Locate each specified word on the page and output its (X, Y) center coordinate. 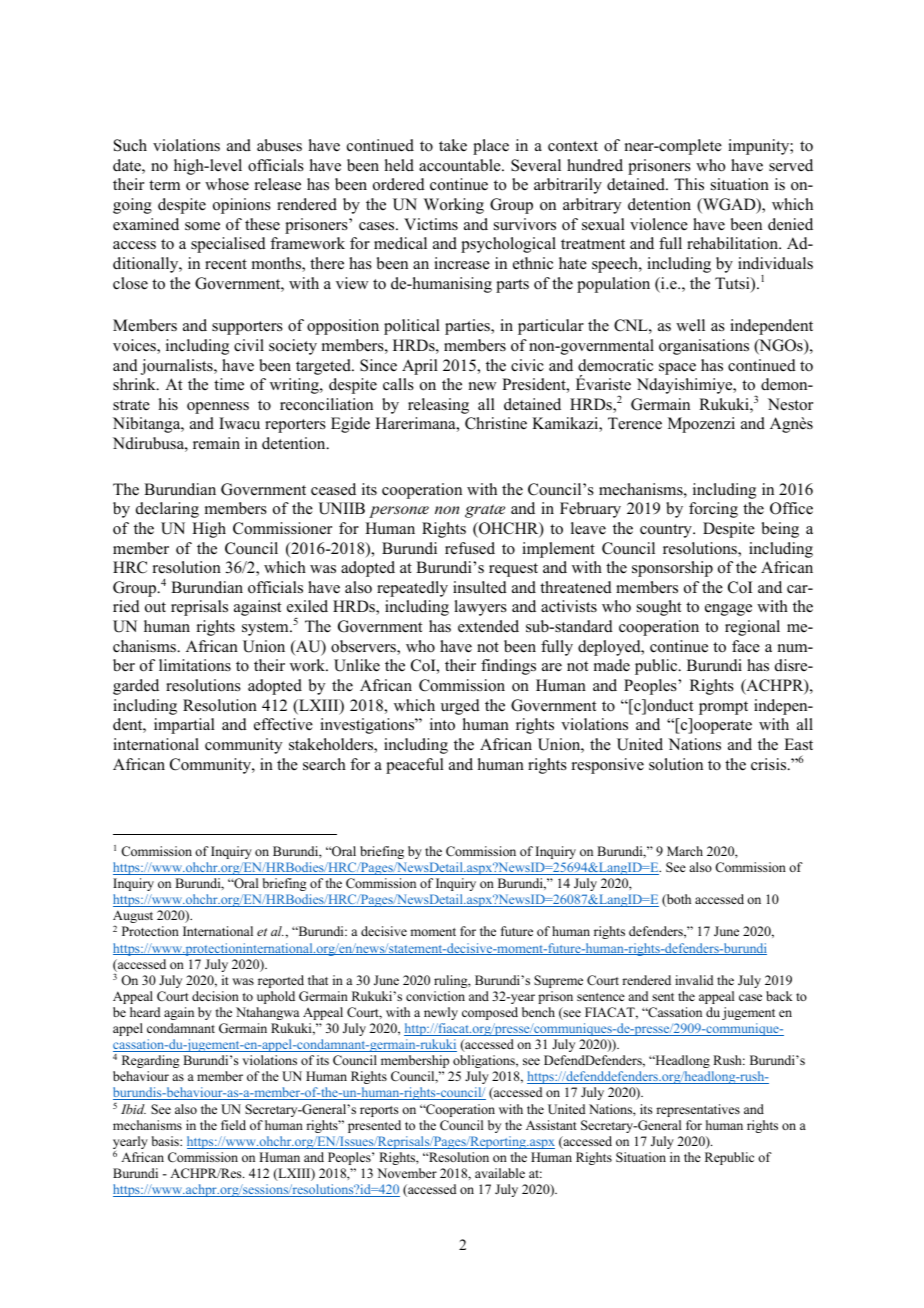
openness (218, 408)
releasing (438, 406)
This (689, 184)
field (233, 1125)
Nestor (790, 404)
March (685, 851)
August (133, 918)
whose (227, 184)
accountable (461, 165)
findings (508, 667)
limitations (195, 665)
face (746, 646)
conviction (435, 996)
